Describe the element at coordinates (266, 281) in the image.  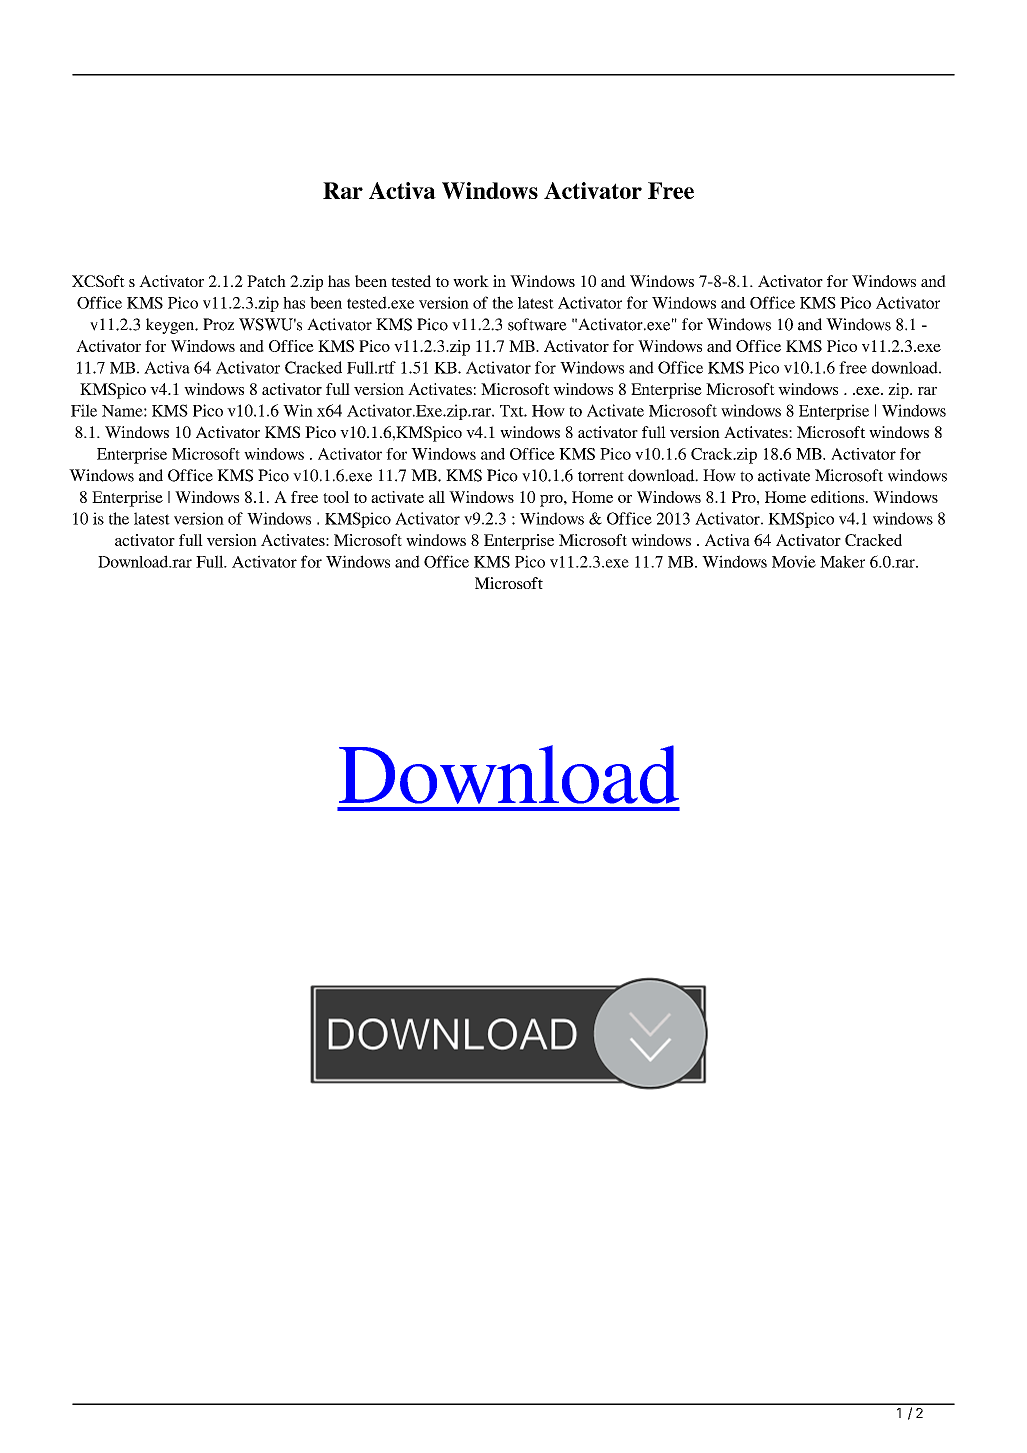
I see `Patch` at that location.
